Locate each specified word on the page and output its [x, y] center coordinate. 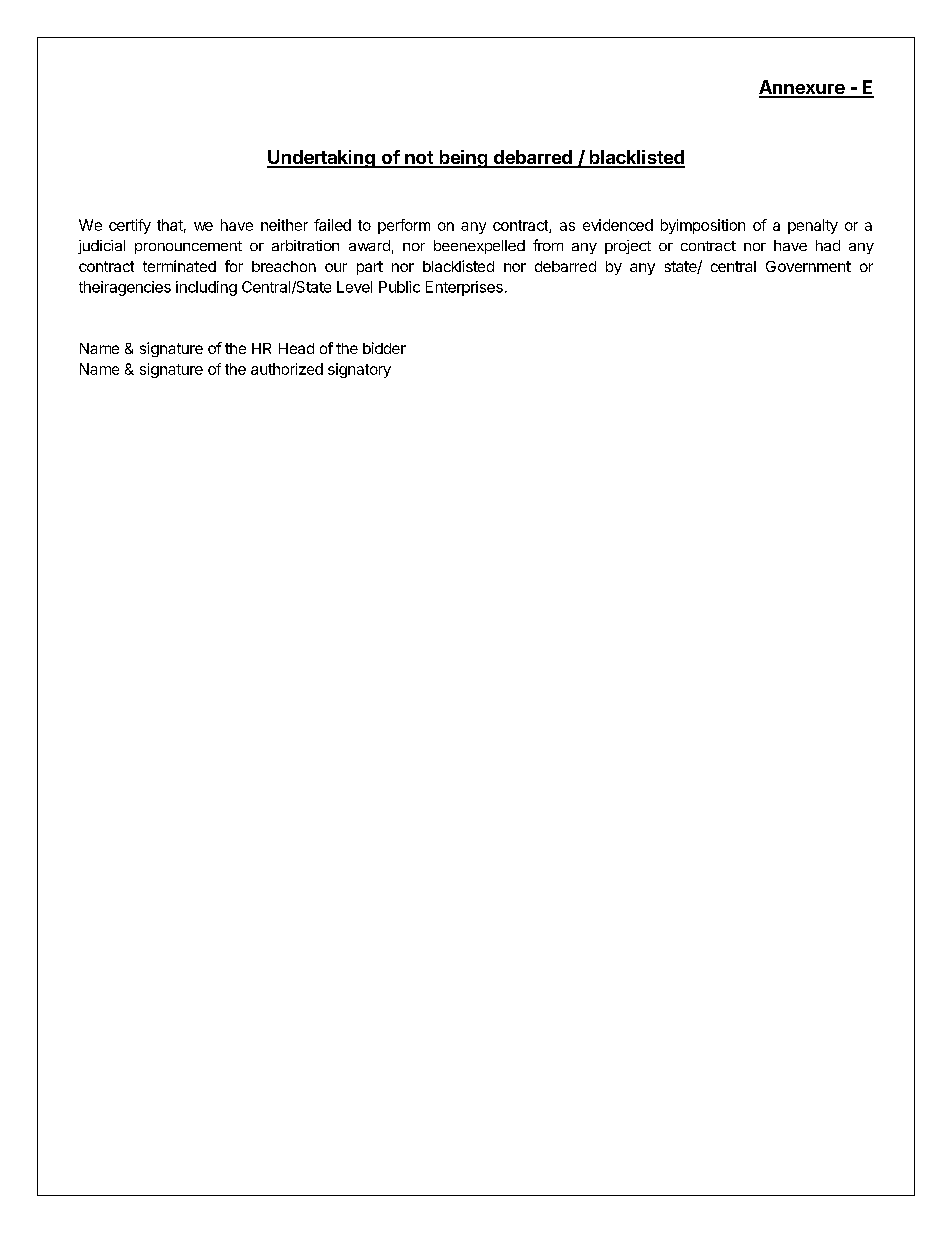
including [206, 288]
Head [296, 348]
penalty [813, 226]
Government [808, 266]
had [828, 245]
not [419, 159]
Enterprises [464, 288]
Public [399, 287]
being [463, 159]
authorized [287, 369]
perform [404, 226]
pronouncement [188, 247]
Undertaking [322, 159]
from [548, 245]
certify [130, 226]
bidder [384, 348]
